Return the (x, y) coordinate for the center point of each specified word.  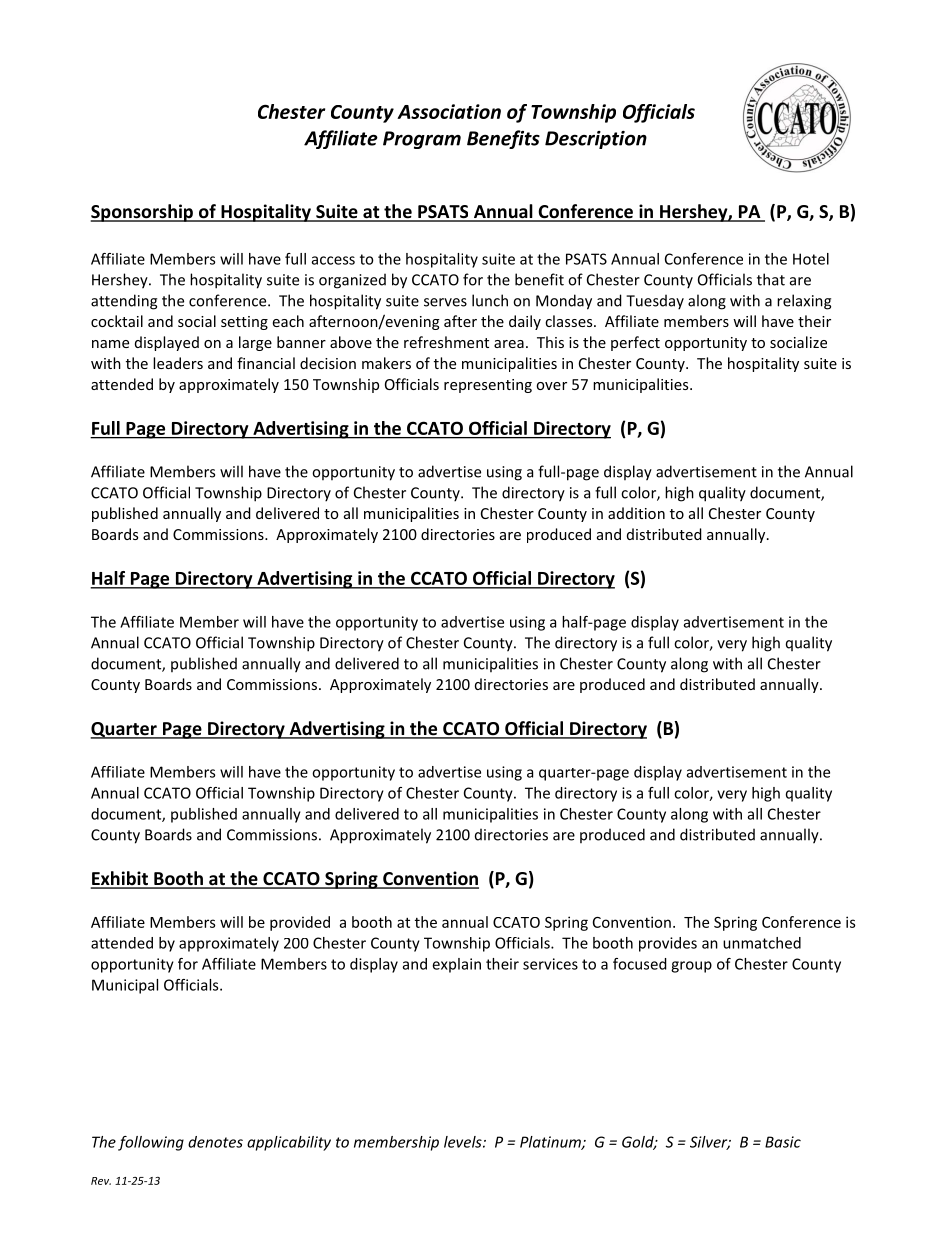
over (551, 386)
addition (636, 513)
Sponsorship (143, 213)
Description (596, 140)
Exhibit (120, 879)
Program (422, 140)
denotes (215, 1142)
